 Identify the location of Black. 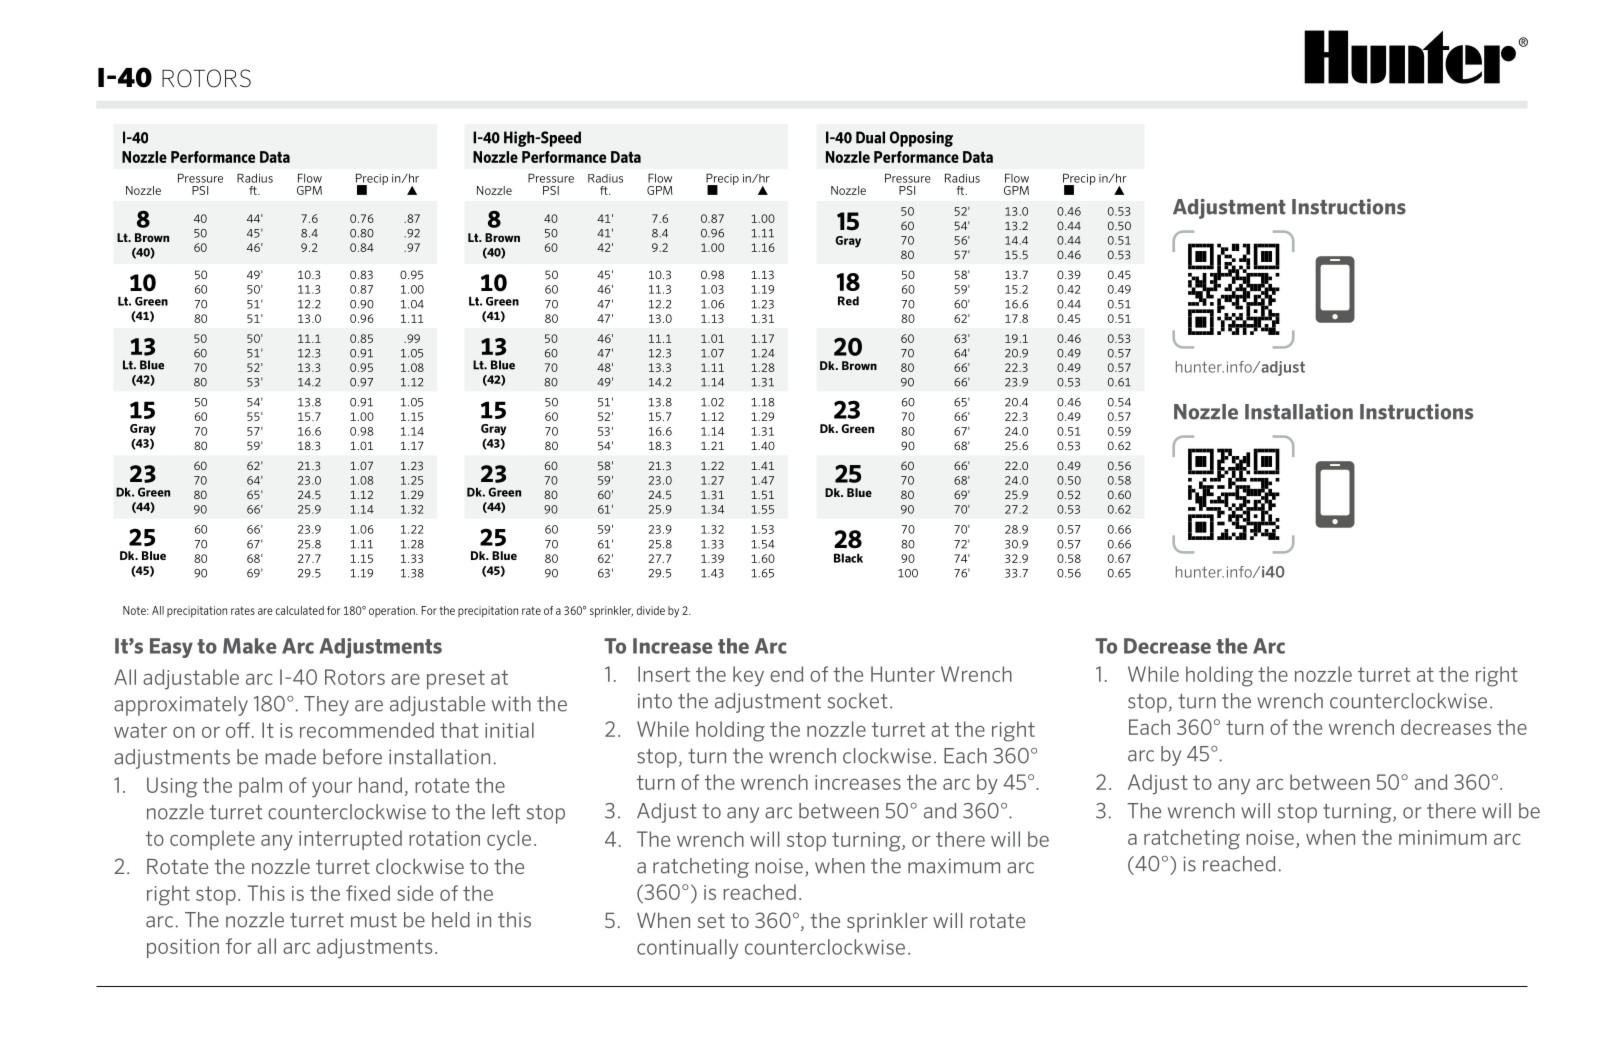
(848, 558).
